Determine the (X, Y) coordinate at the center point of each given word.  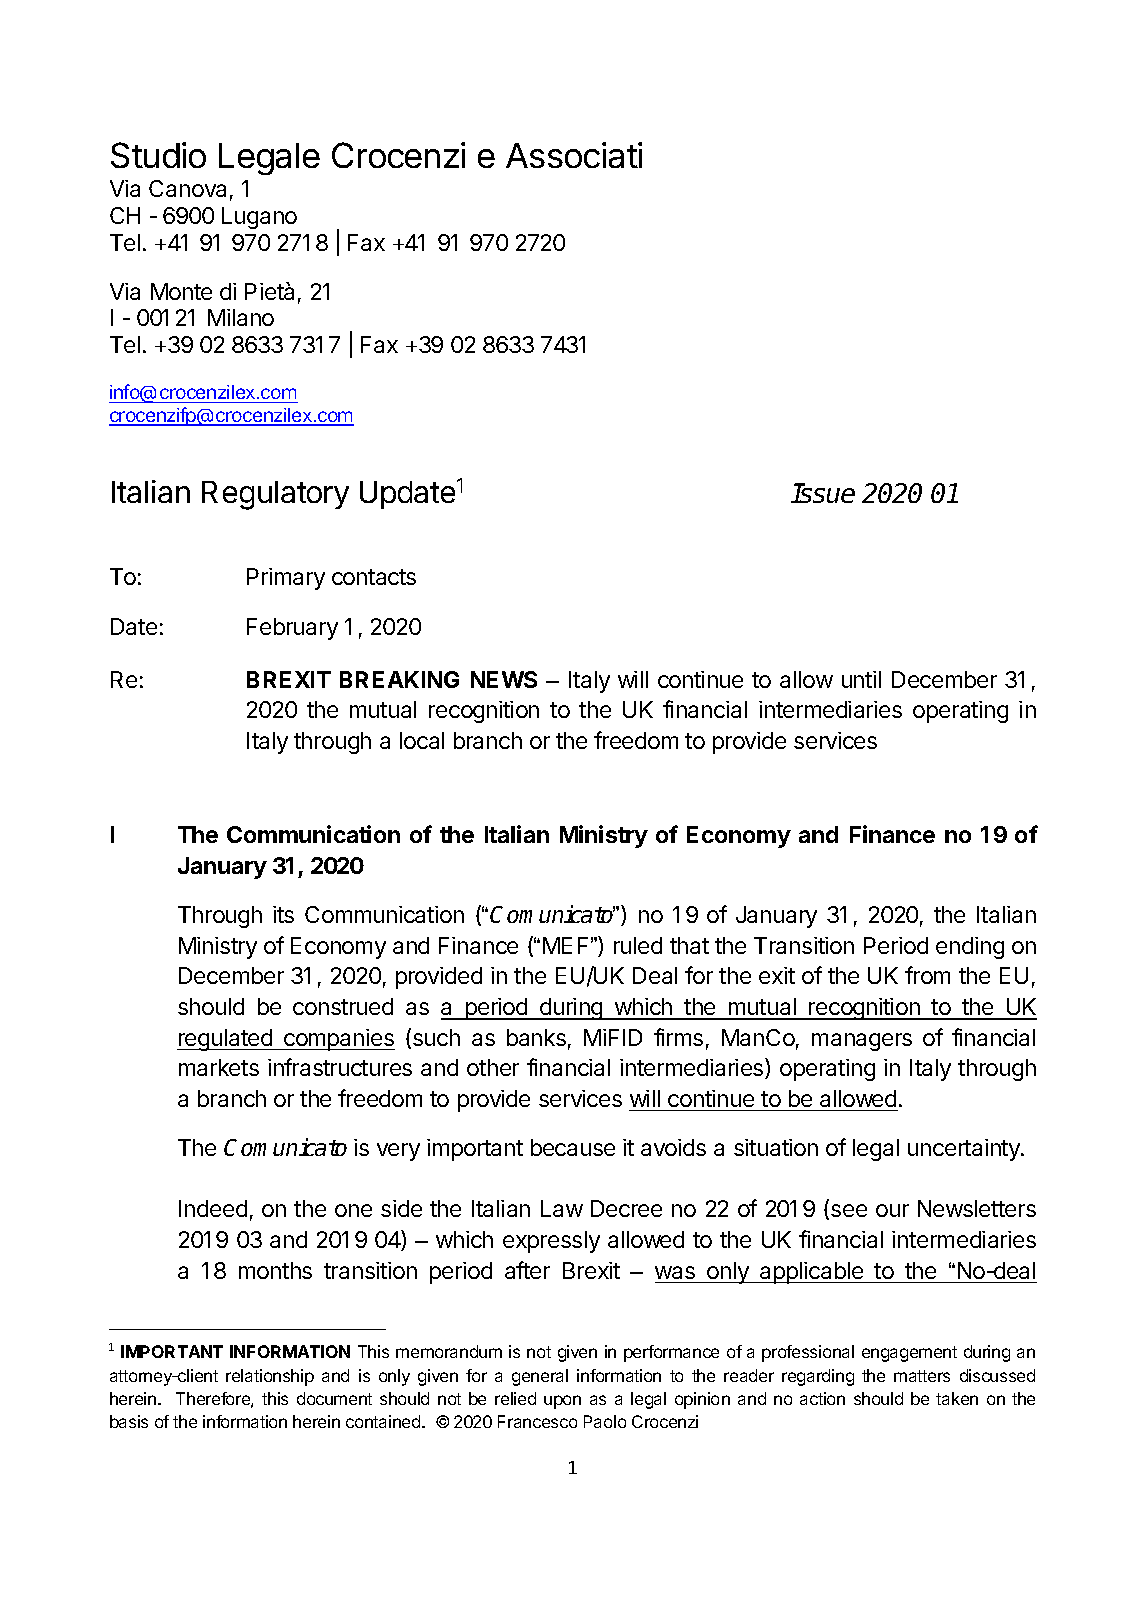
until (861, 679)
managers (862, 1042)
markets (219, 1067)
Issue (823, 493)
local (422, 740)
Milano (241, 317)
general (540, 1377)
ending (970, 948)
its (283, 914)
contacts (374, 577)
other (493, 1067)
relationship (270, 1377)
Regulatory (275, 495)
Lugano (259, 218)
